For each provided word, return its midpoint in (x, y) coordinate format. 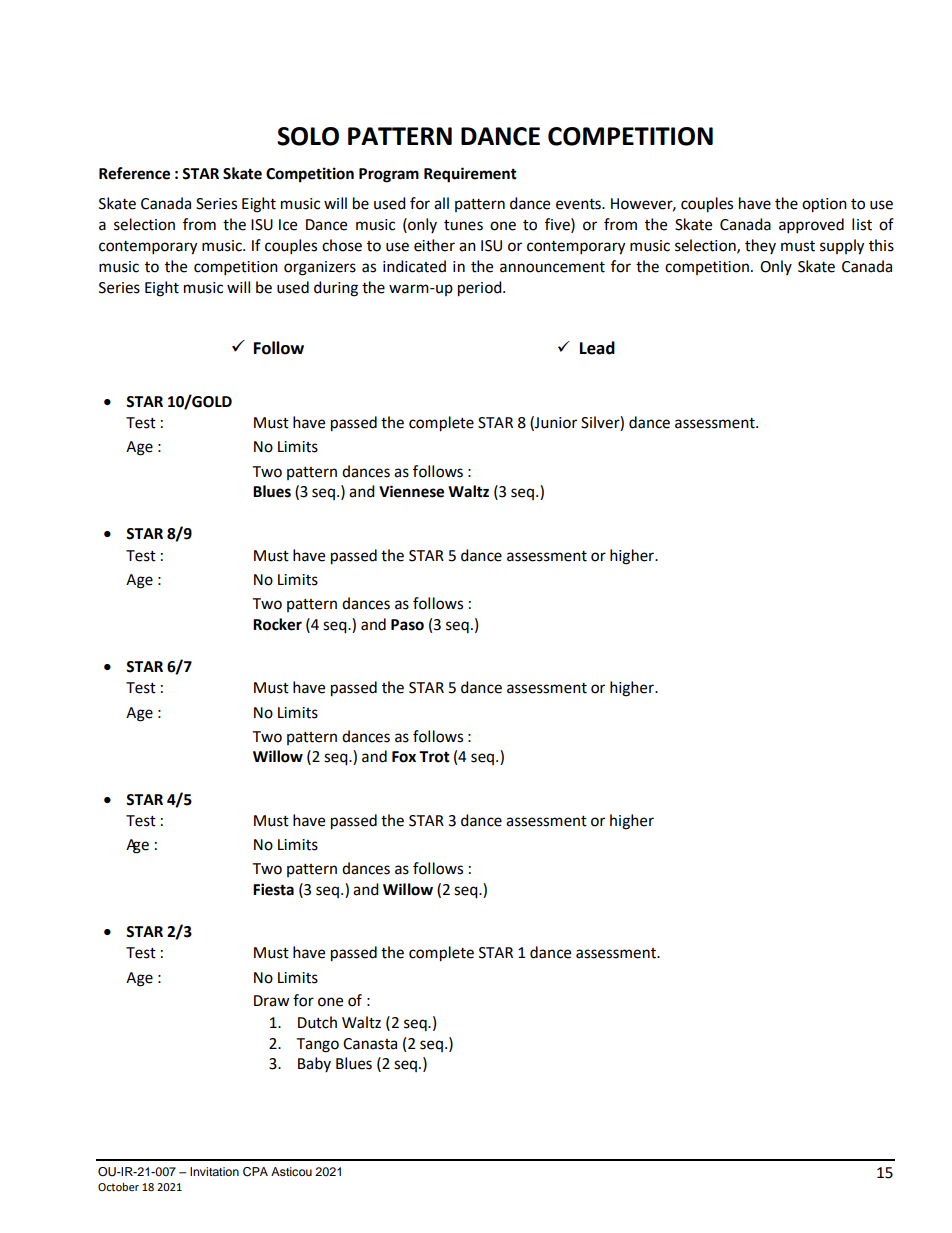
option (824, 205)
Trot (434, 757)
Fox (404, 757)
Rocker (277, 624)
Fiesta (273, 889)
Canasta (370, 1044)
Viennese (411, 491)
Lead (597, 348)
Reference (134, 173)
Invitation (214, 1171)
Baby (314, 1064)
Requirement (470, 175)
